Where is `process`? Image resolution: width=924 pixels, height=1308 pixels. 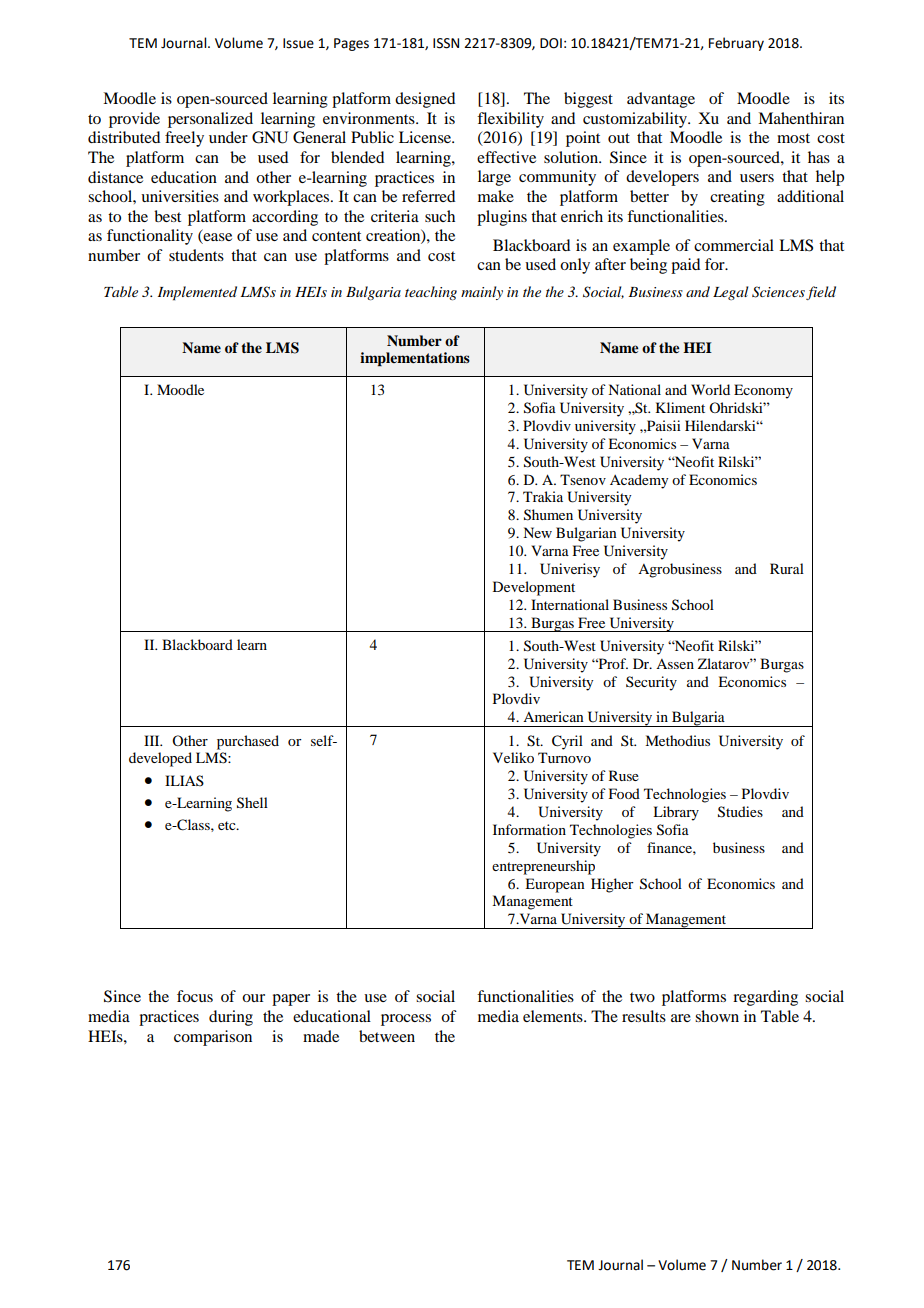
process is located at coordinates (406, 1020).
